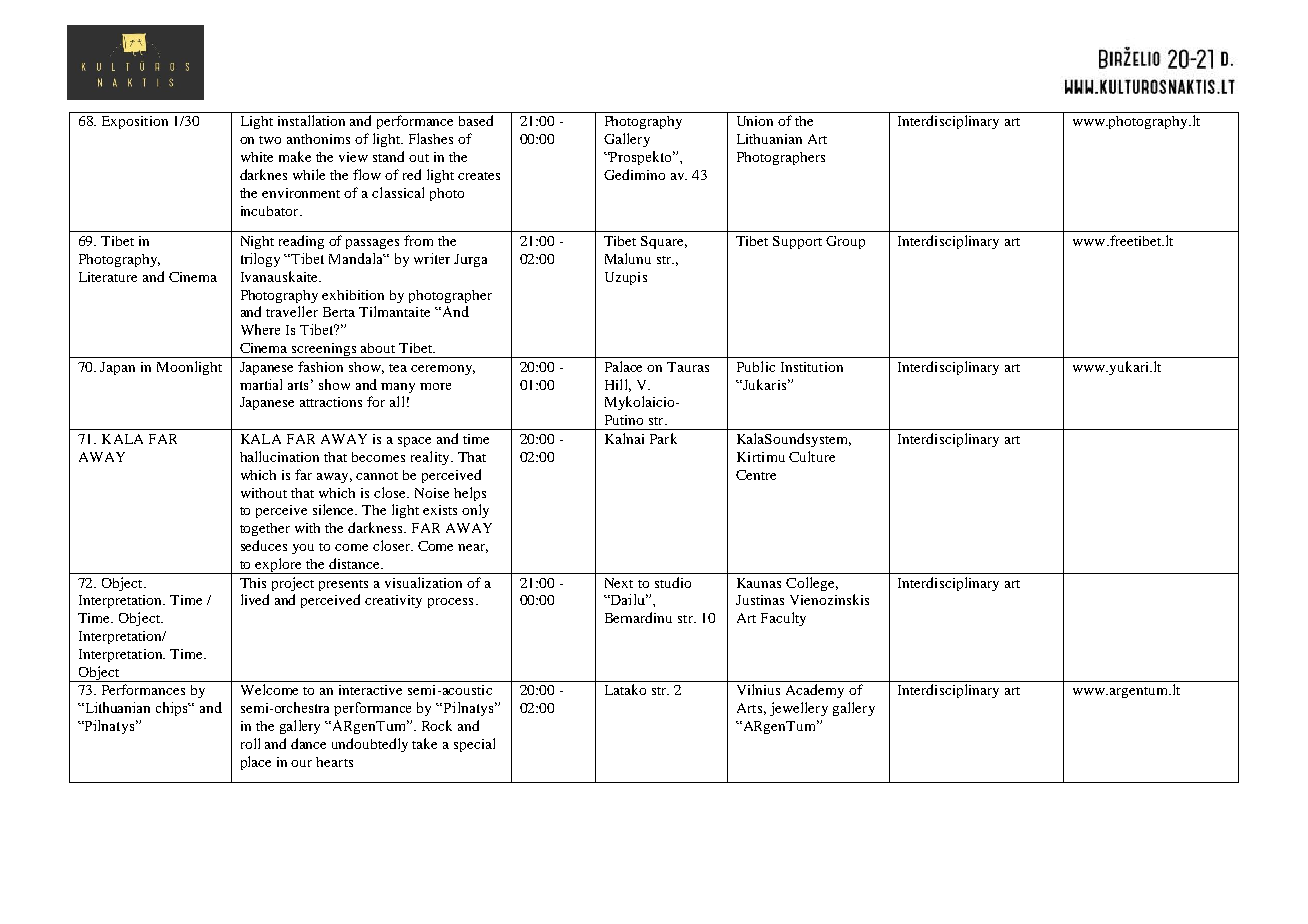 The width and height of the document is (1308, 924). What do you see at coordinates (475, 511) in the document?
I see `only` at bounding box center [475, 511].
